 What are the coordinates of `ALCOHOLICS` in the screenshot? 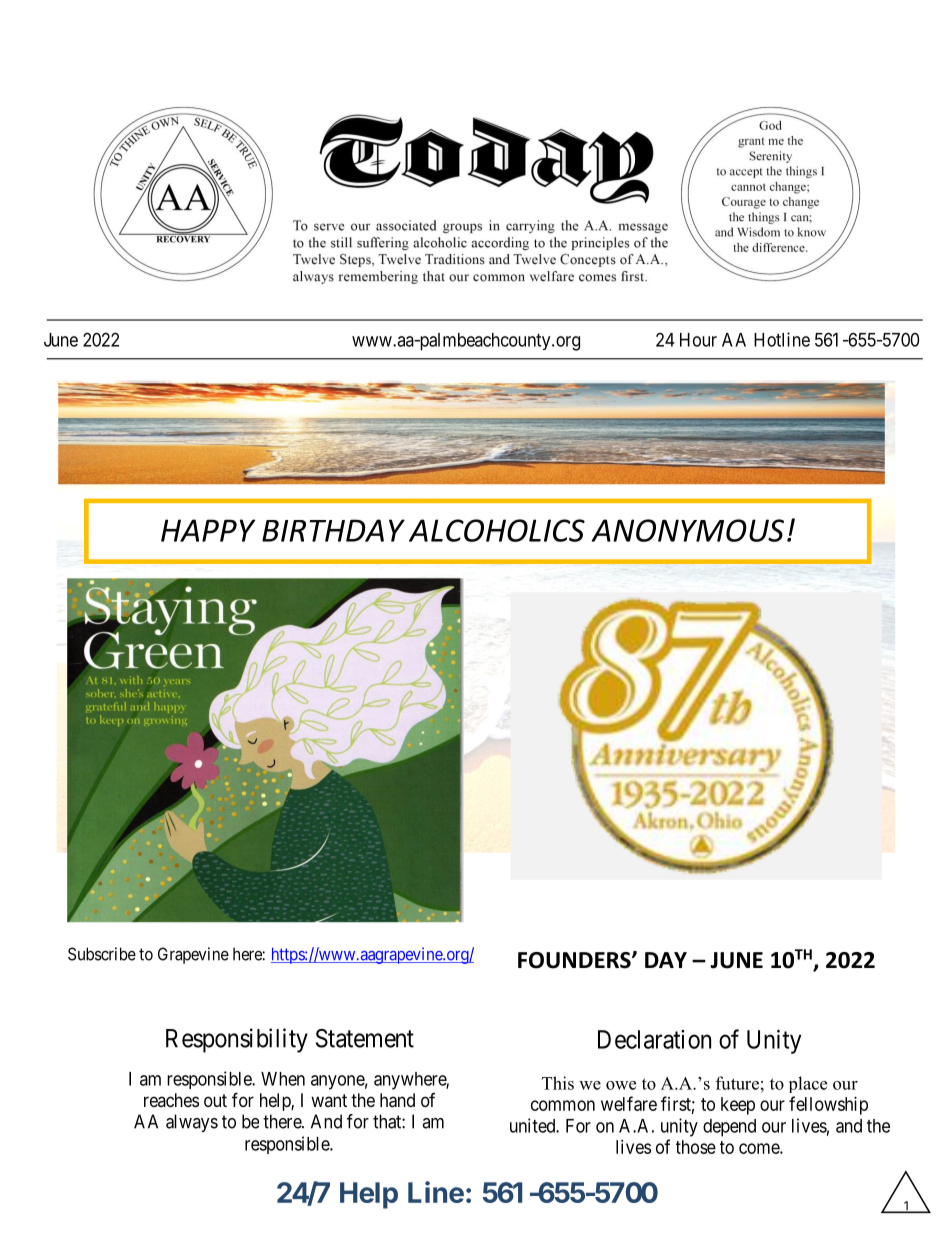 It's located at (497, 530).
